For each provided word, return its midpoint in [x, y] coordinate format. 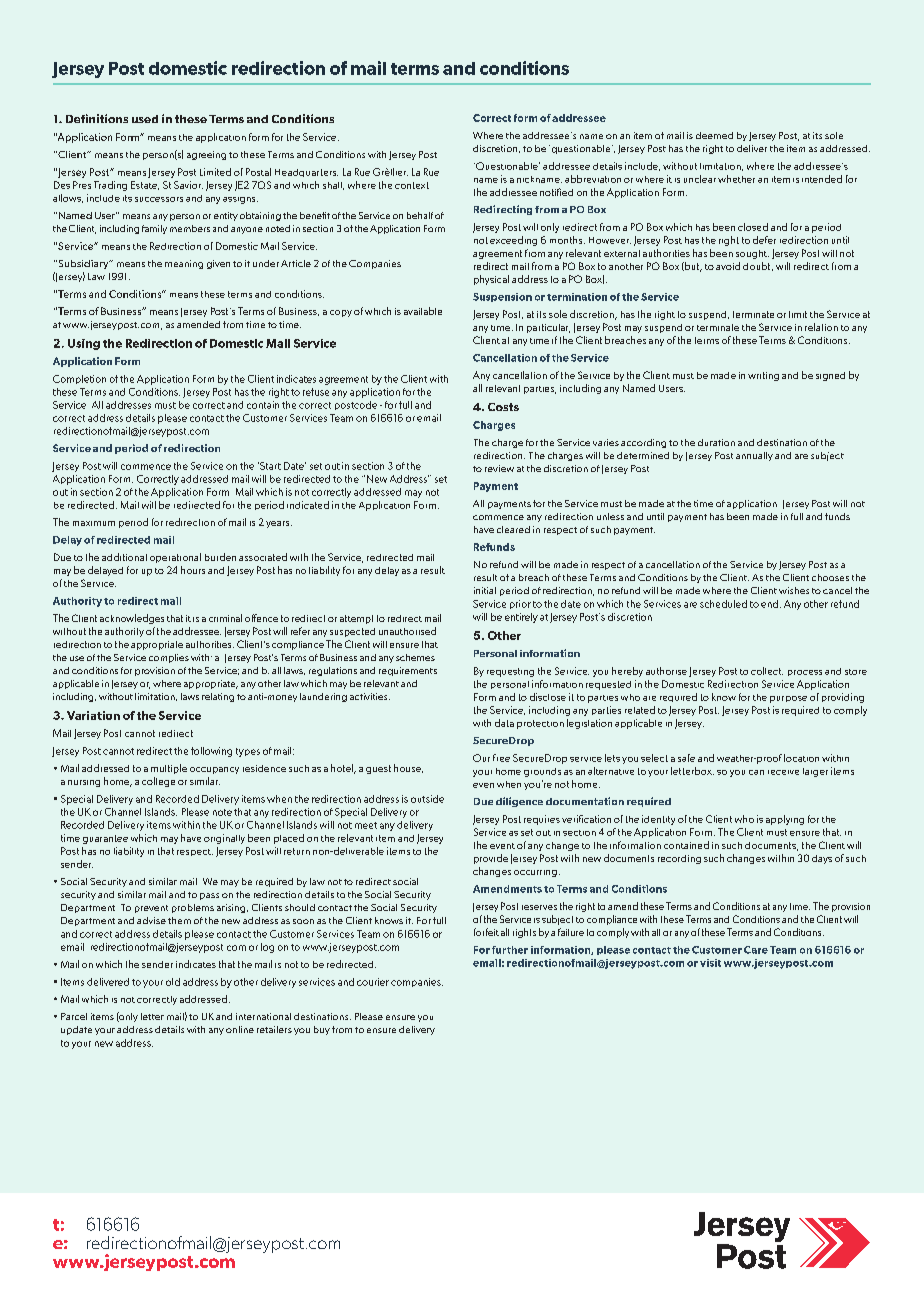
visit [710, 963]
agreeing [206, 155]
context [412, 185]
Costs [503, 407]
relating [218, 697]
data [504, 723]
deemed [714, 135]
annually [754, 456]
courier [373, 982]
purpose [788, 699]
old [173, 982]
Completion [79, 379]
